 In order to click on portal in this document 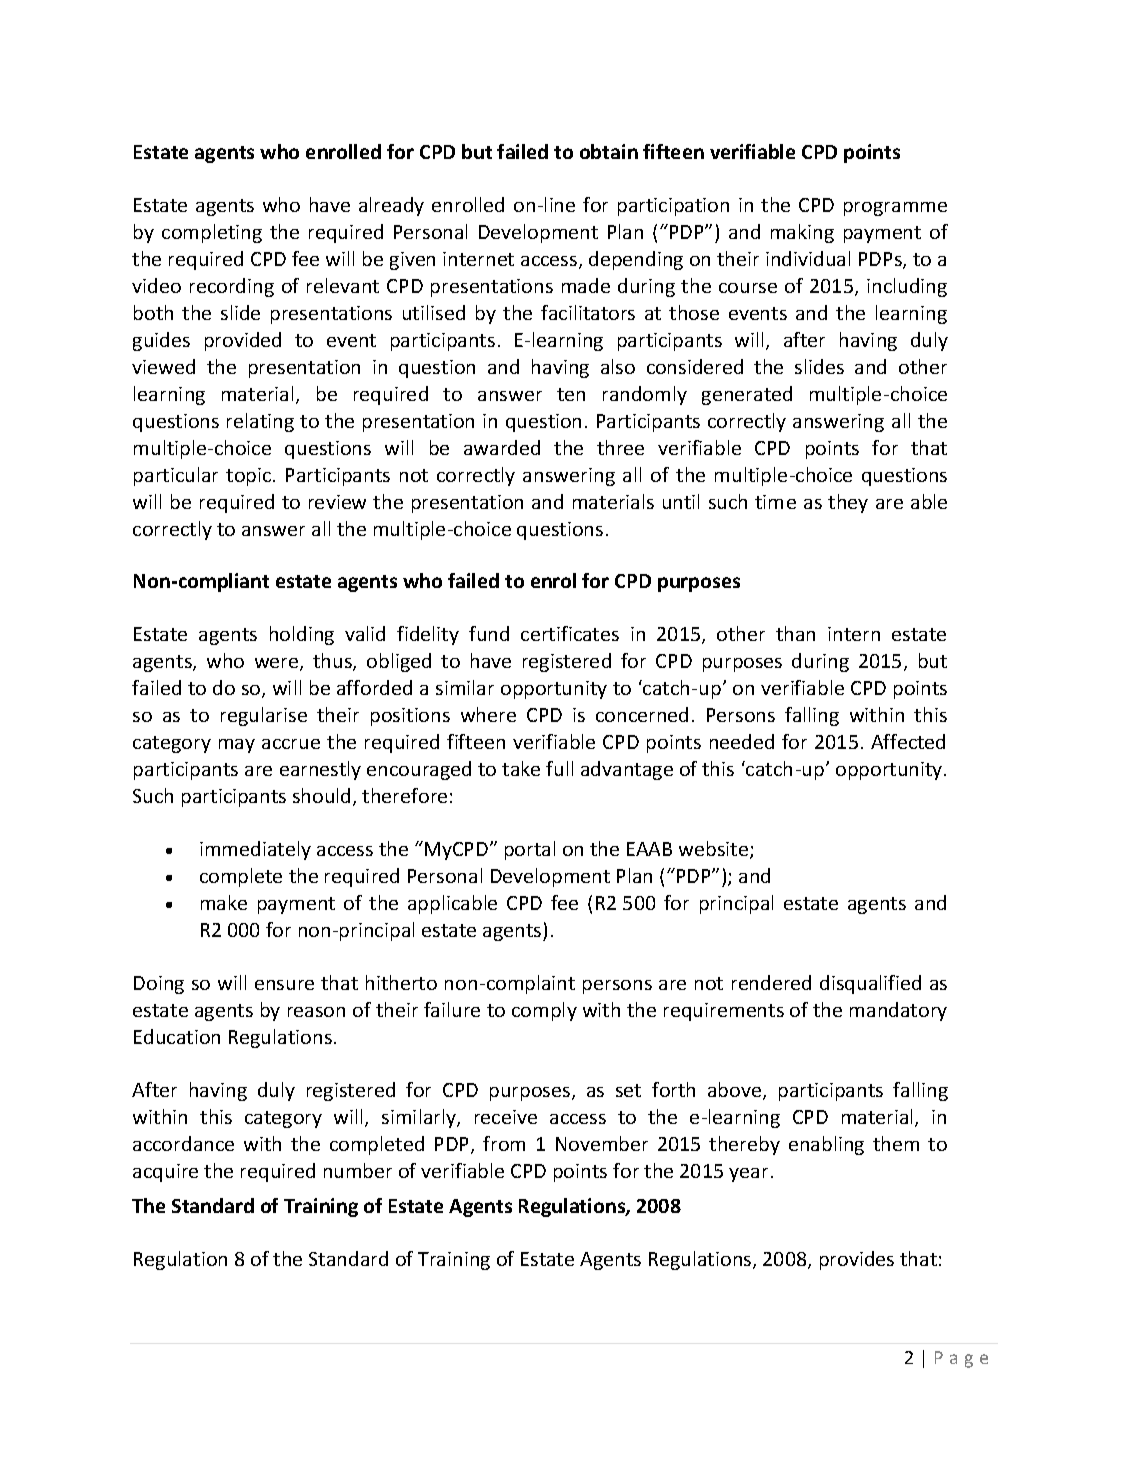, I will do `click(530, 850)`.
